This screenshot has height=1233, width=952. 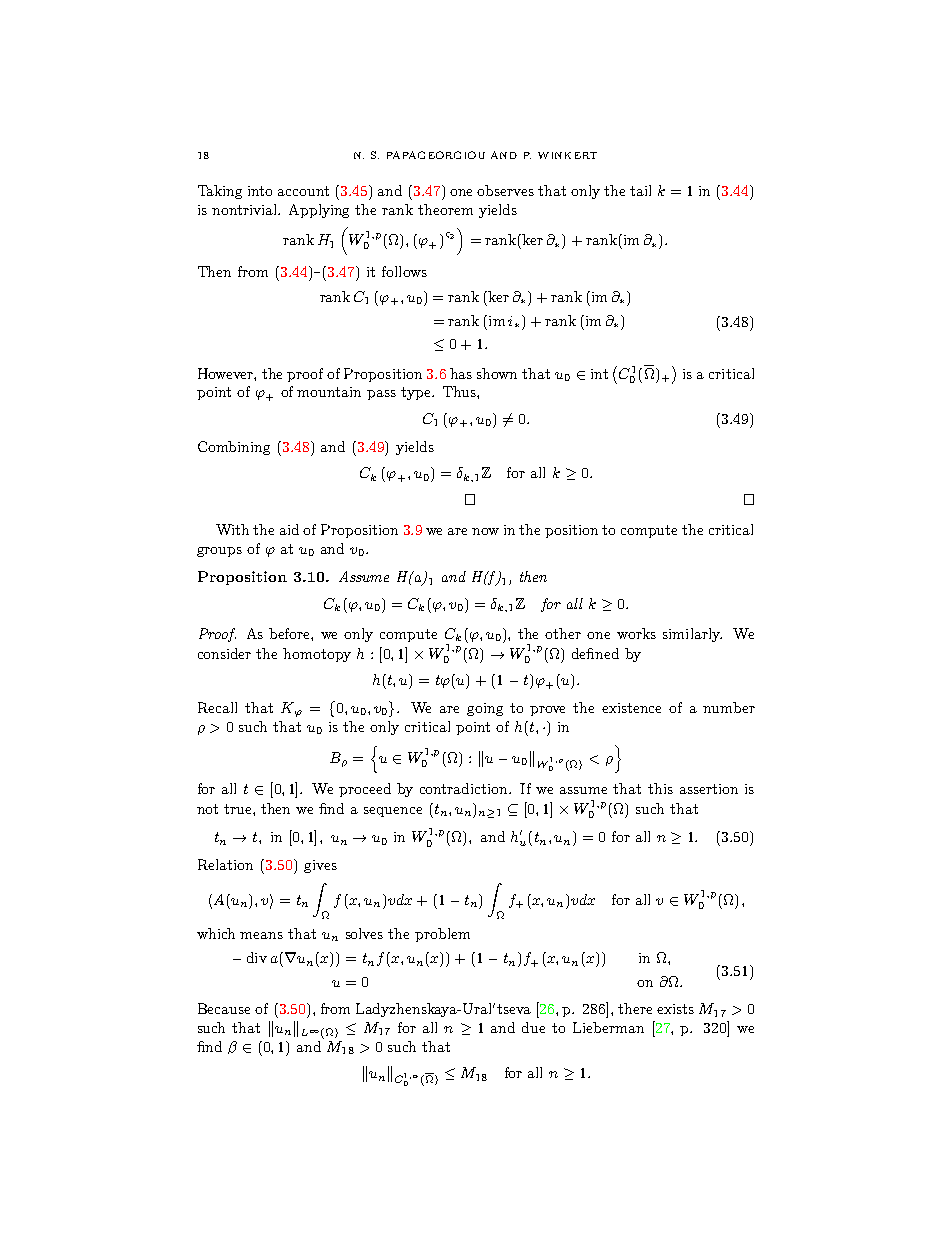 I want to click on now, so click(x=485, y=531).
